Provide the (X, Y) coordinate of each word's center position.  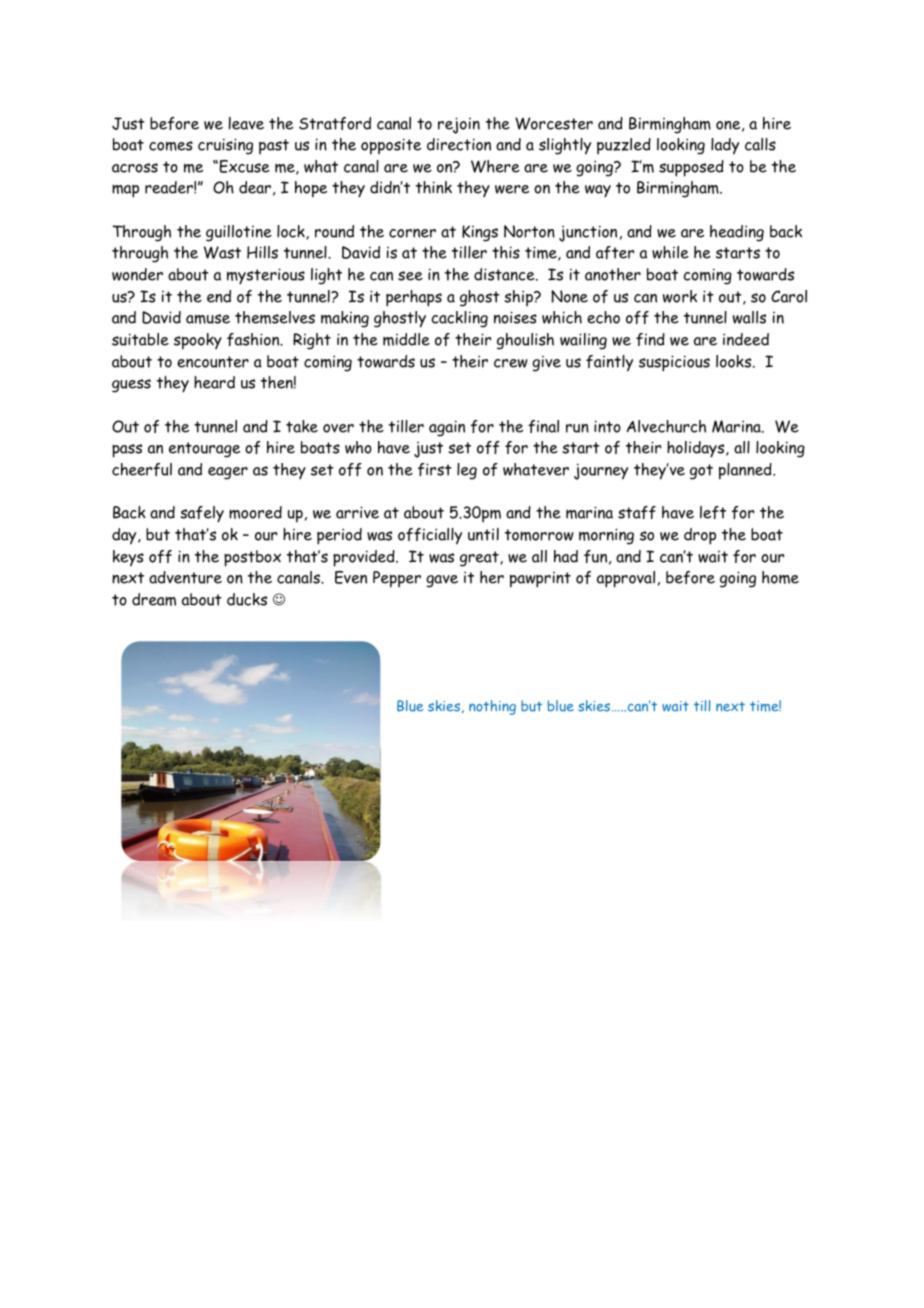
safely (202, 514)
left (713, 512)
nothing (492, 707)
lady (725, 146)
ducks (247, 599)
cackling (460, 319)
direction (459, 144)
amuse (208, 319)
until (483, 534)
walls (749, 317)
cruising (225, 146)
